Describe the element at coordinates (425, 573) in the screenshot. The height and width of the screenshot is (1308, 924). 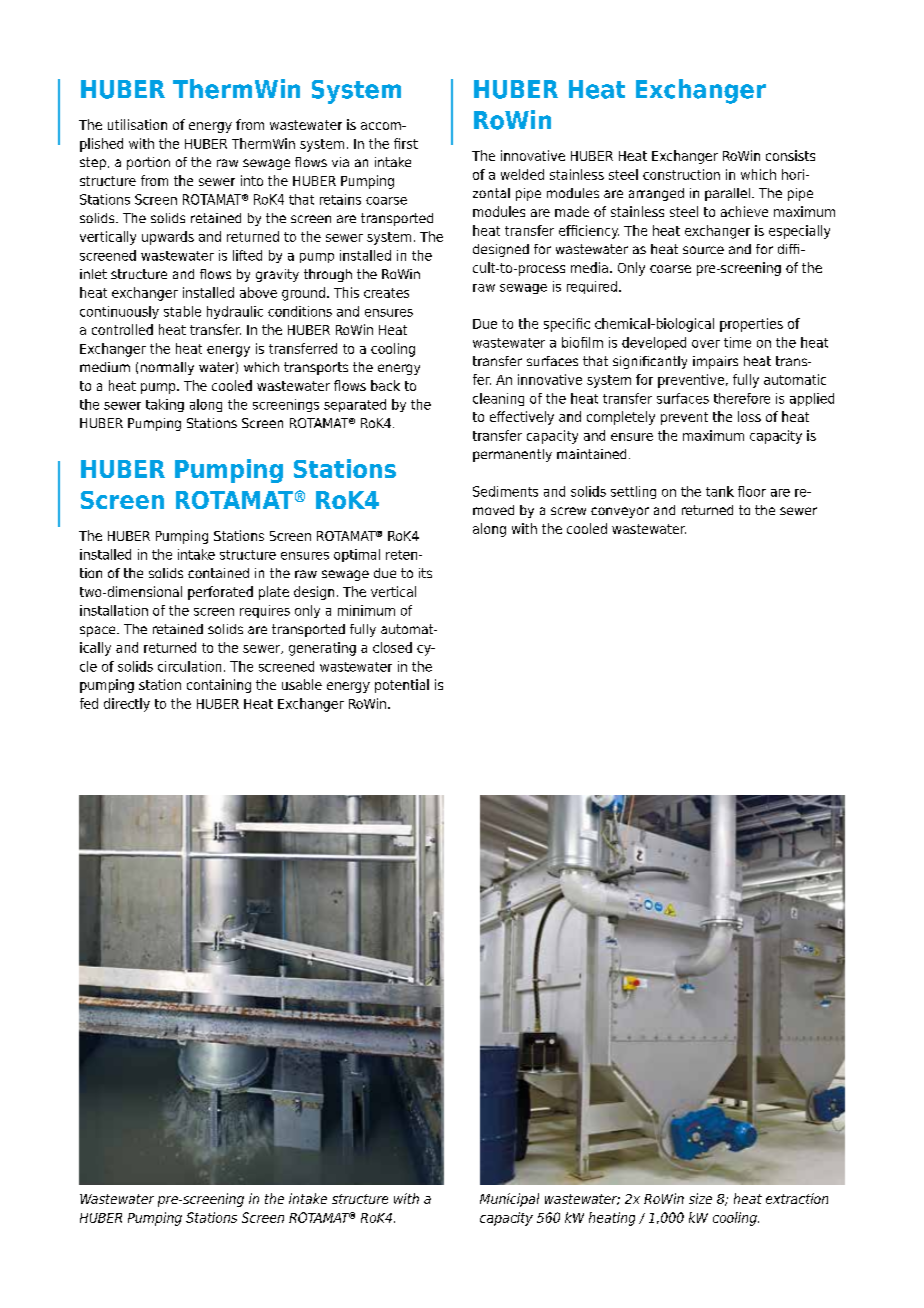
I see `its` at that location.
